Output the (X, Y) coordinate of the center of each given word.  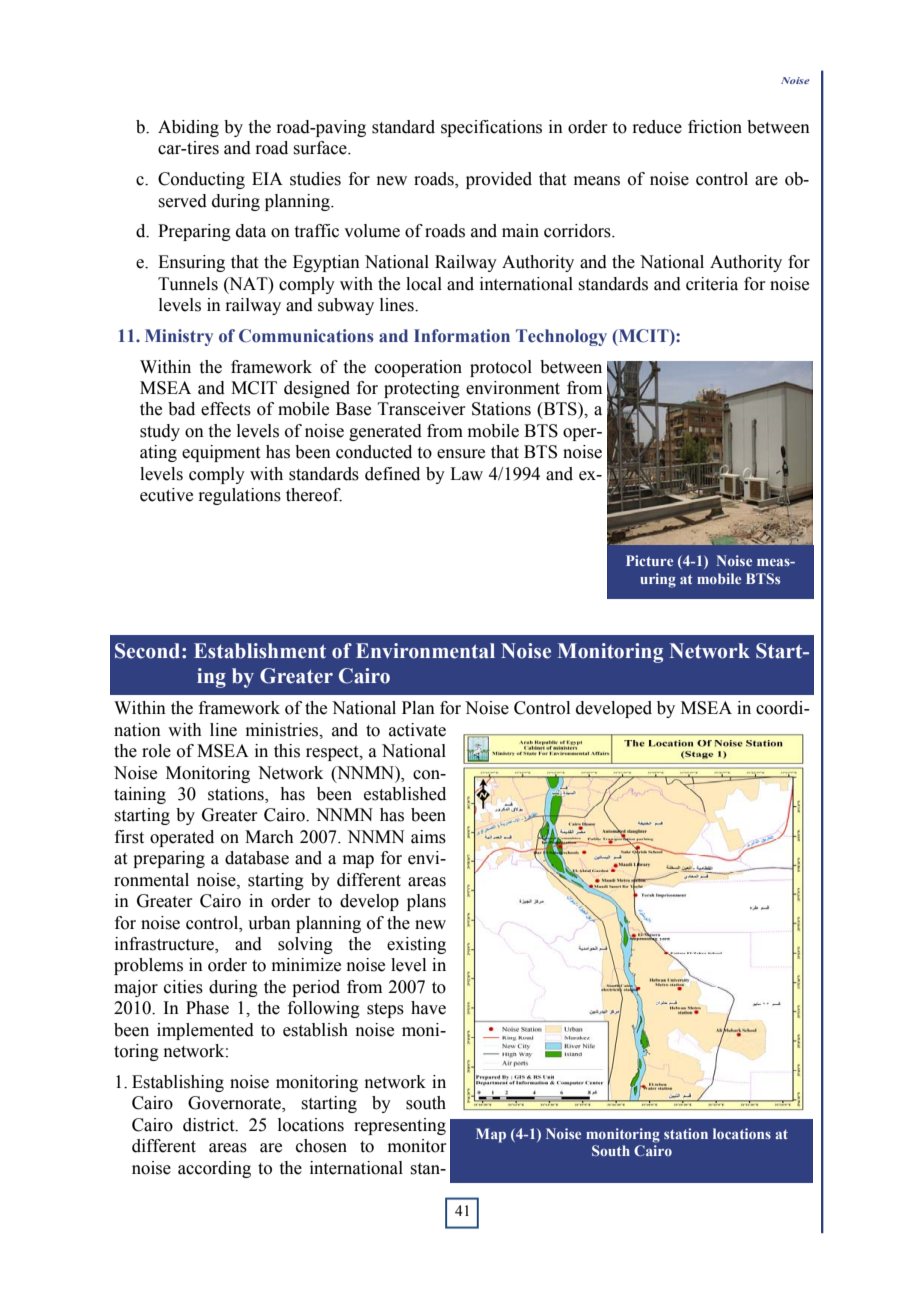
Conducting (201, 180)
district (210, 1125)
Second (149, 651)
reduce (657, 127)
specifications (491, 128)
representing (400, 1126)
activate (417, 730)
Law (466, 474)
